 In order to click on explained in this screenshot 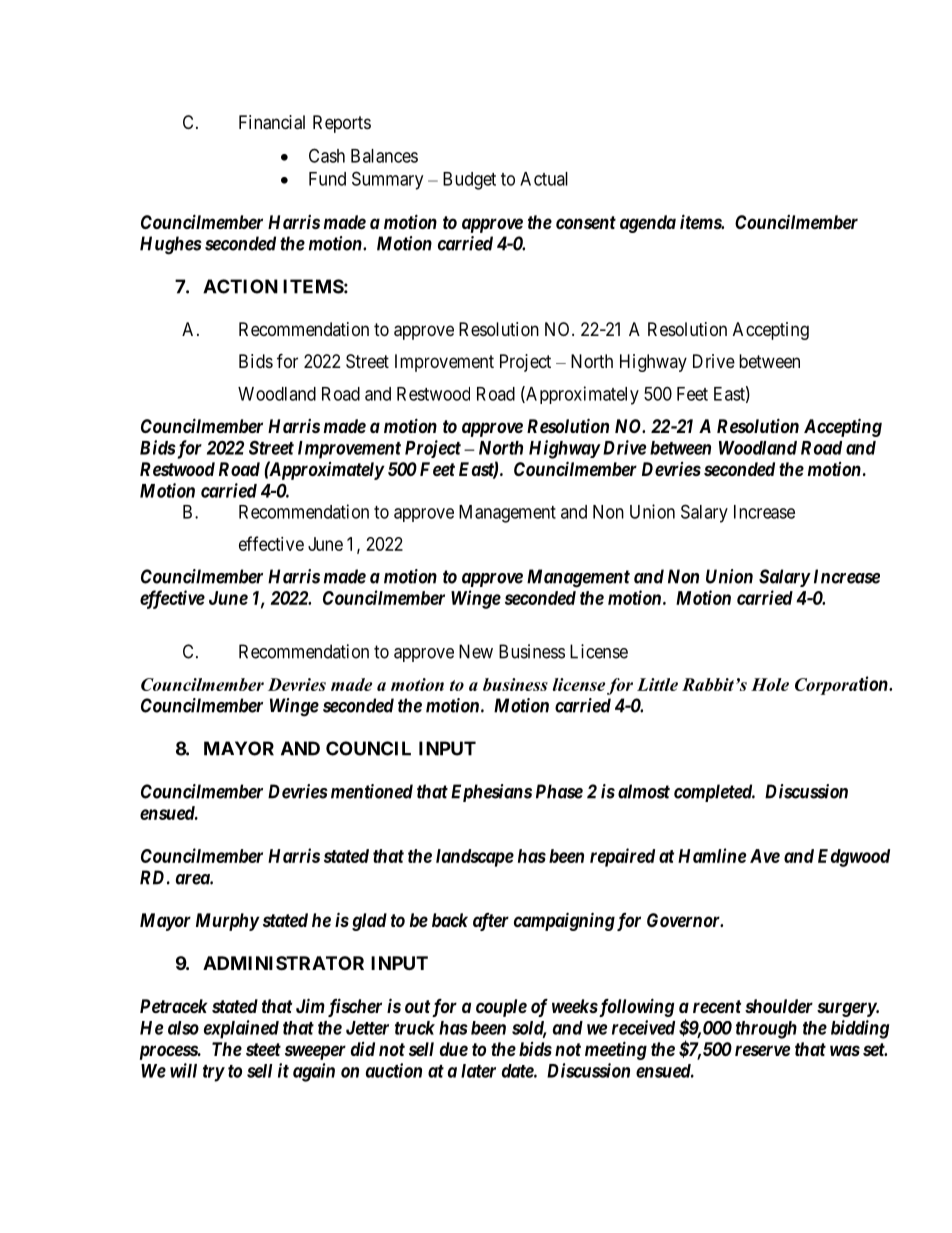, I will do `click(241, 1029)`.
